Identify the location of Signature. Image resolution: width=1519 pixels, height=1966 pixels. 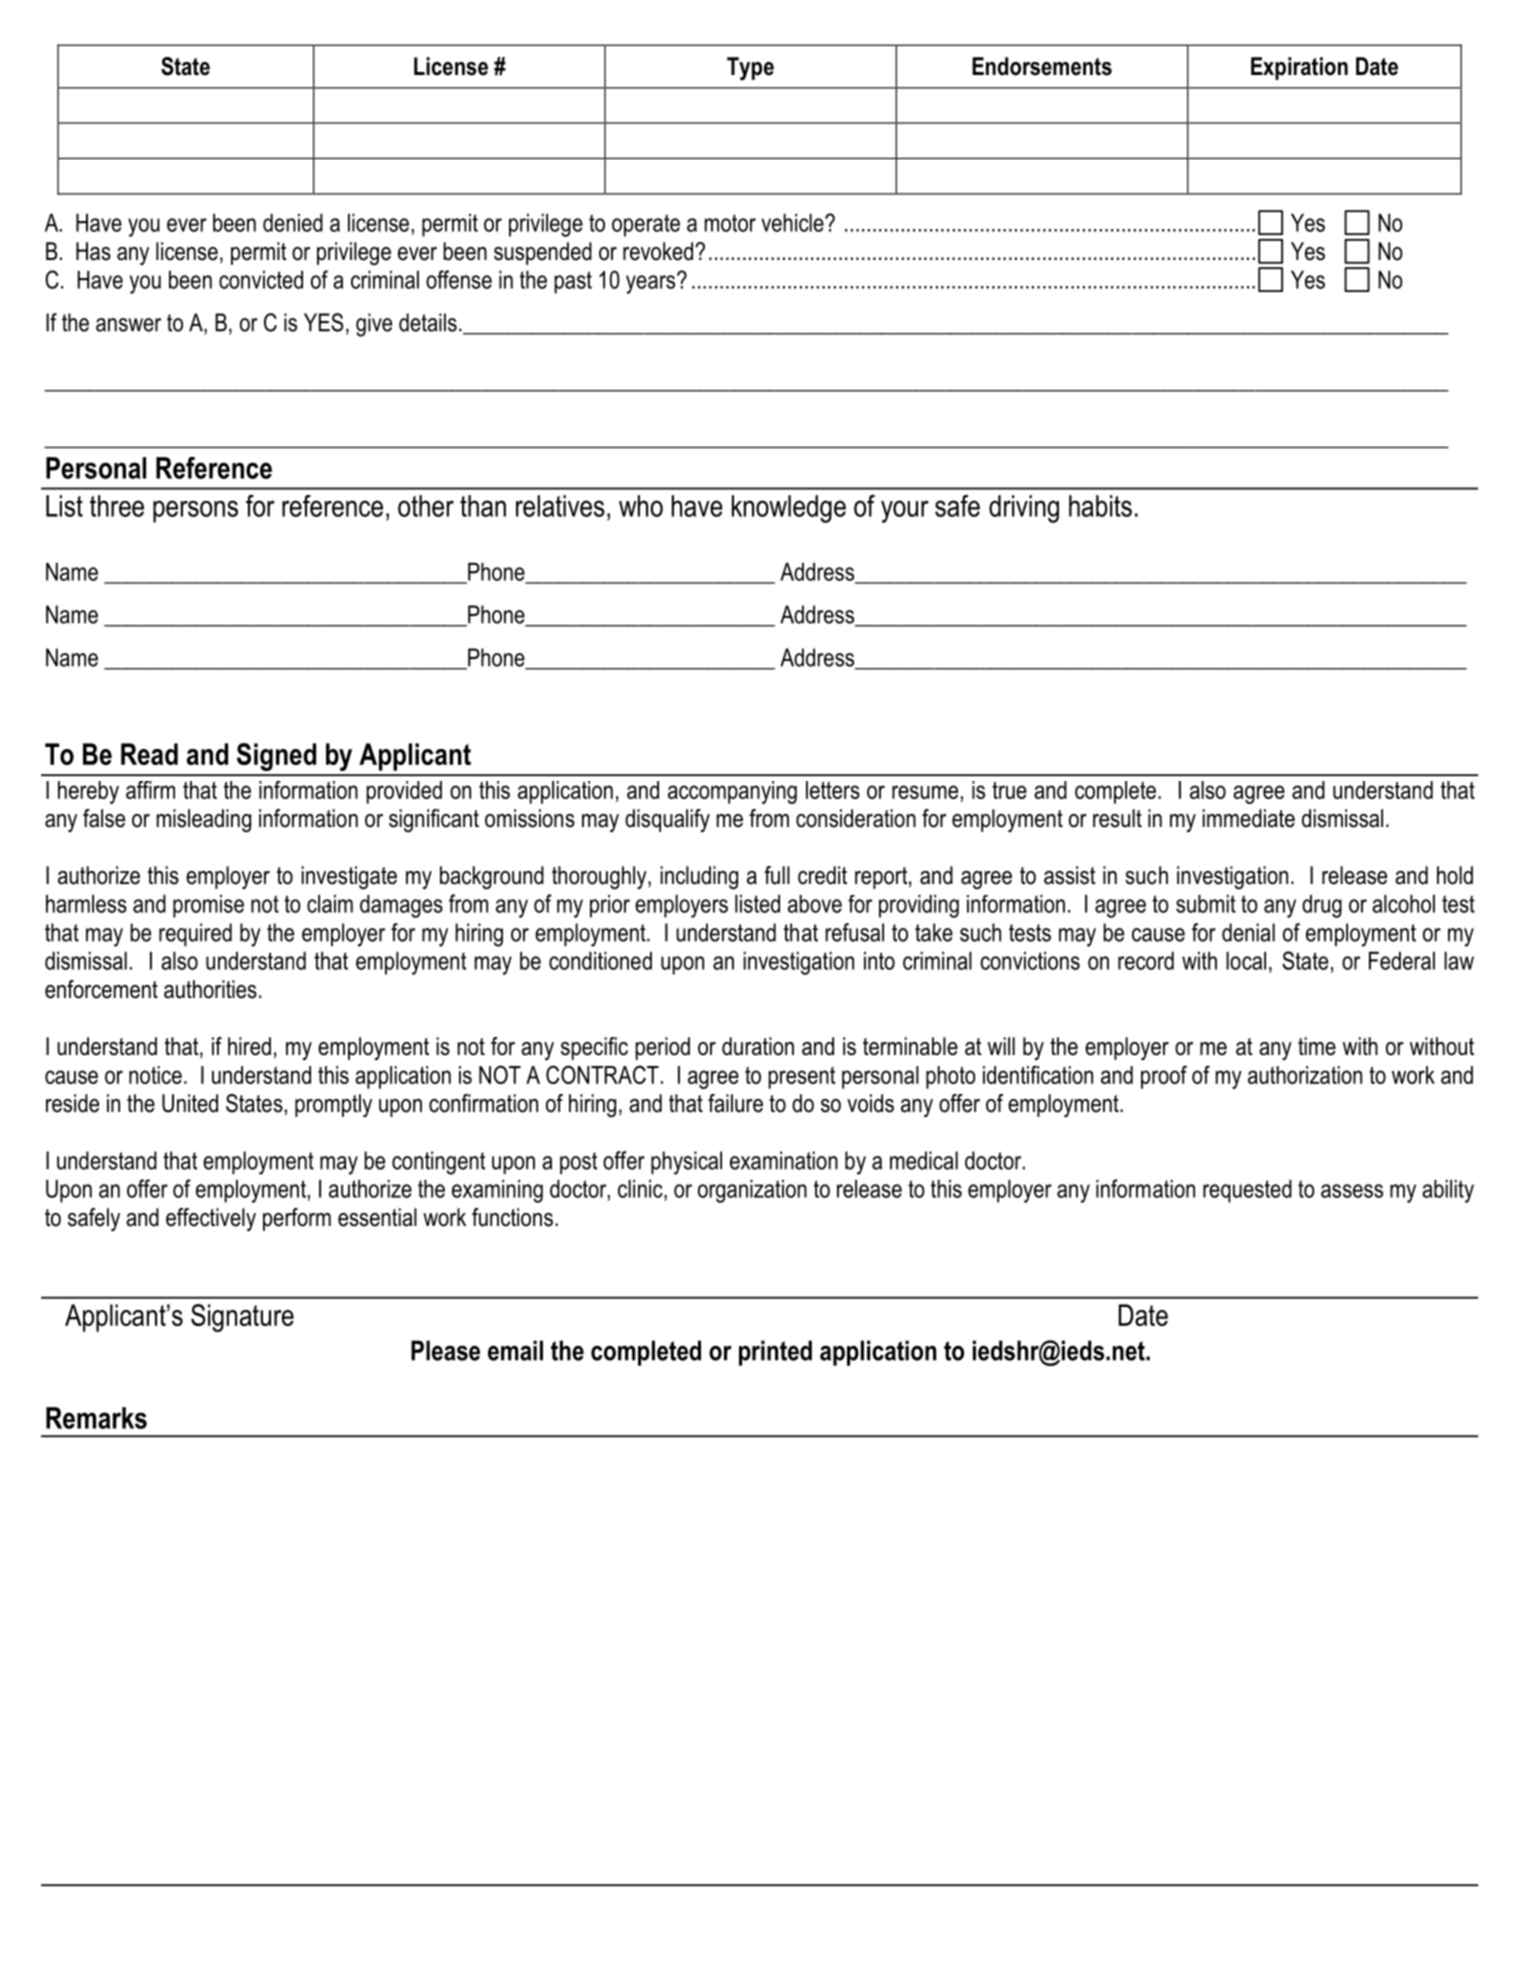
(242, 1318).
